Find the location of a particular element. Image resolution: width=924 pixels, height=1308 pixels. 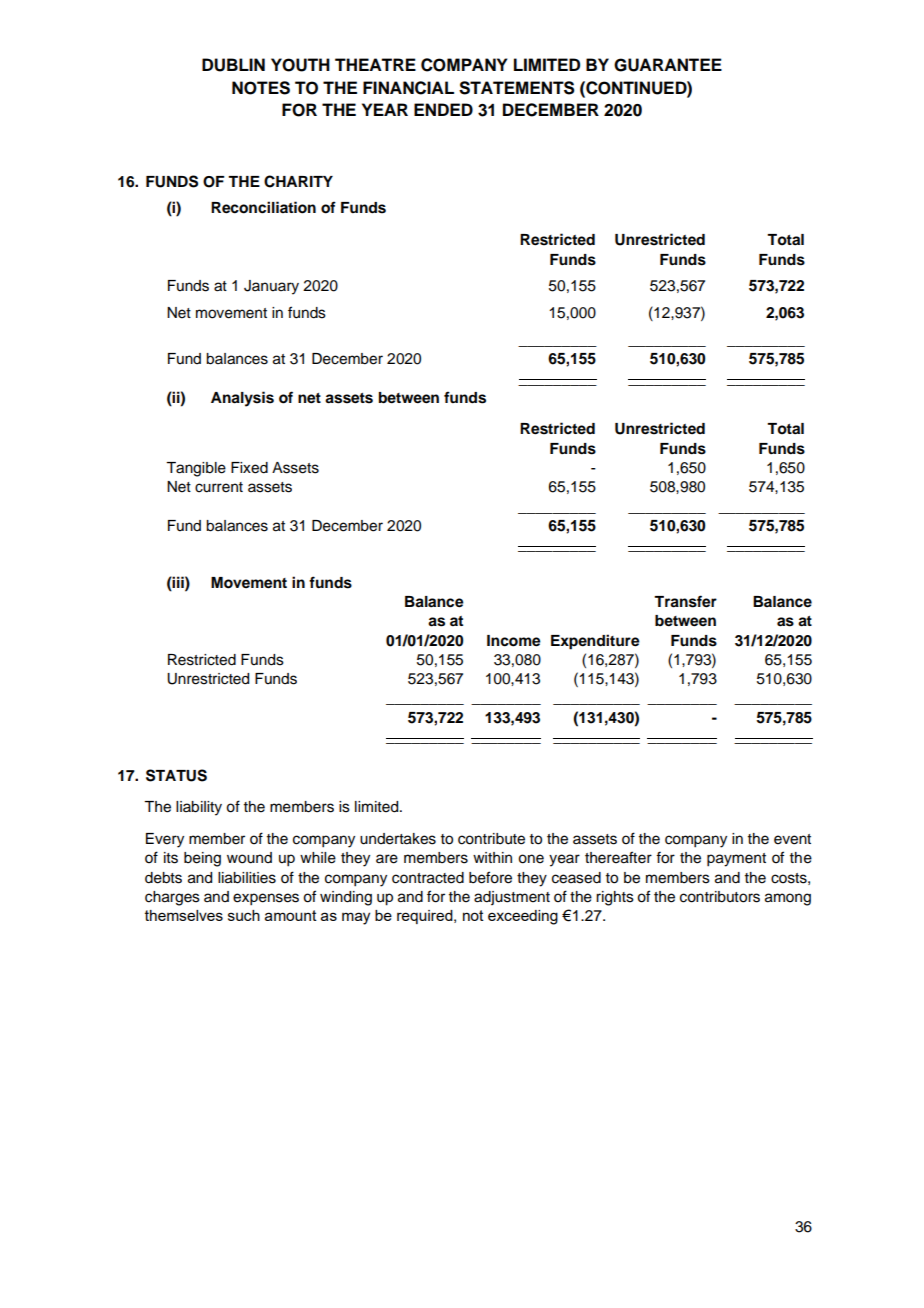

liabilities is located at coordinates (247, 878).
